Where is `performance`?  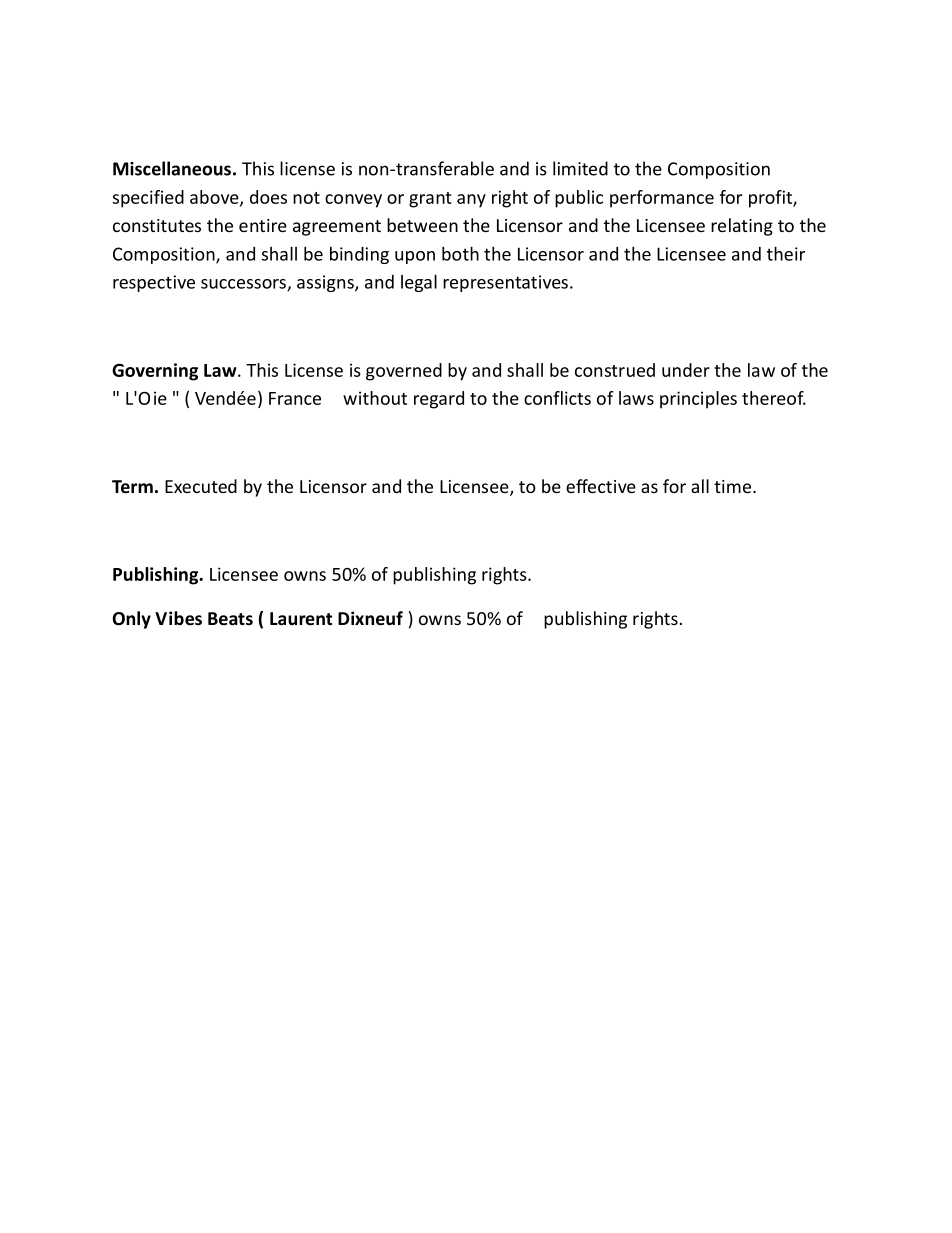 performance is located at coordinates (662, 199).
